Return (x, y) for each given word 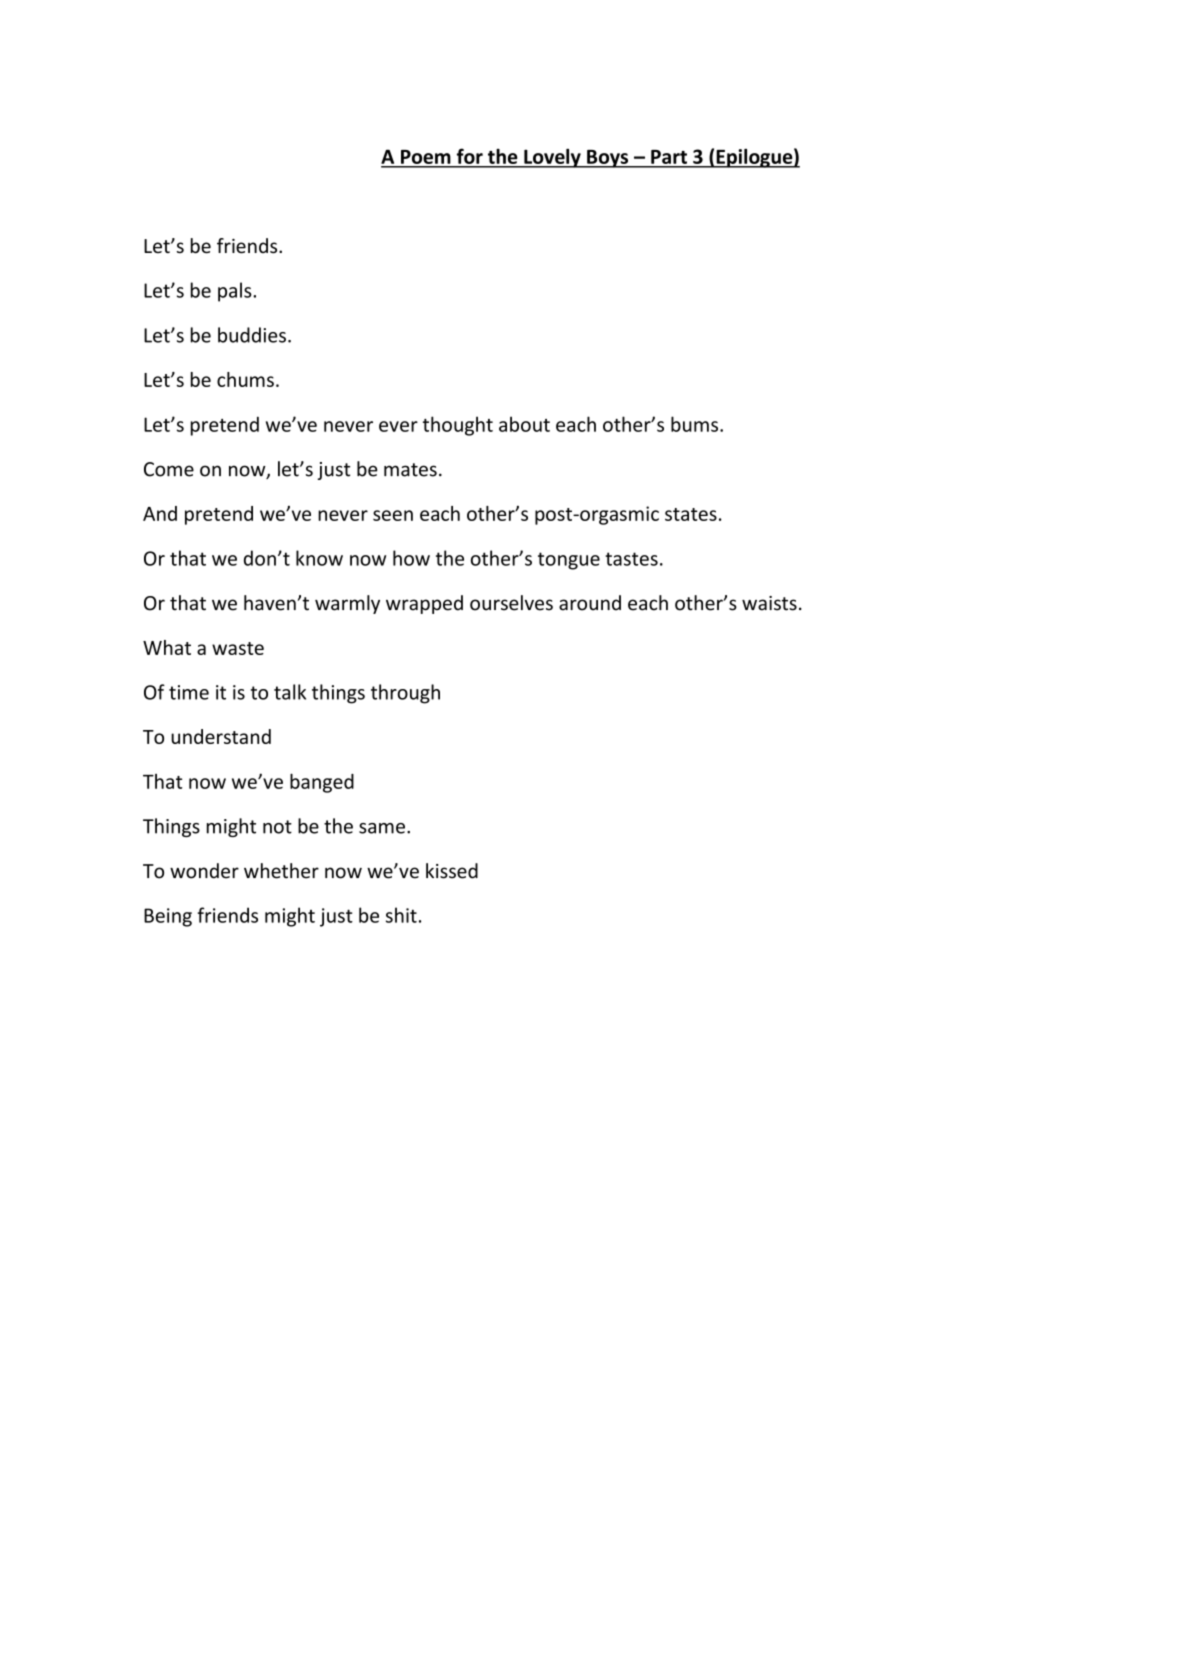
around (590, 603)
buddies (252, 335)
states (691, 514)
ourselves (511, 603)
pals (236, 292)
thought (458, 426)
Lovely (552, 158)
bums (696, 424)
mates (410, 470)
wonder (204, 871)
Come (169, 469)
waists (769, 603)
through (405, 694)
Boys (608, 159)
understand (221, 736)
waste (238, 648)
